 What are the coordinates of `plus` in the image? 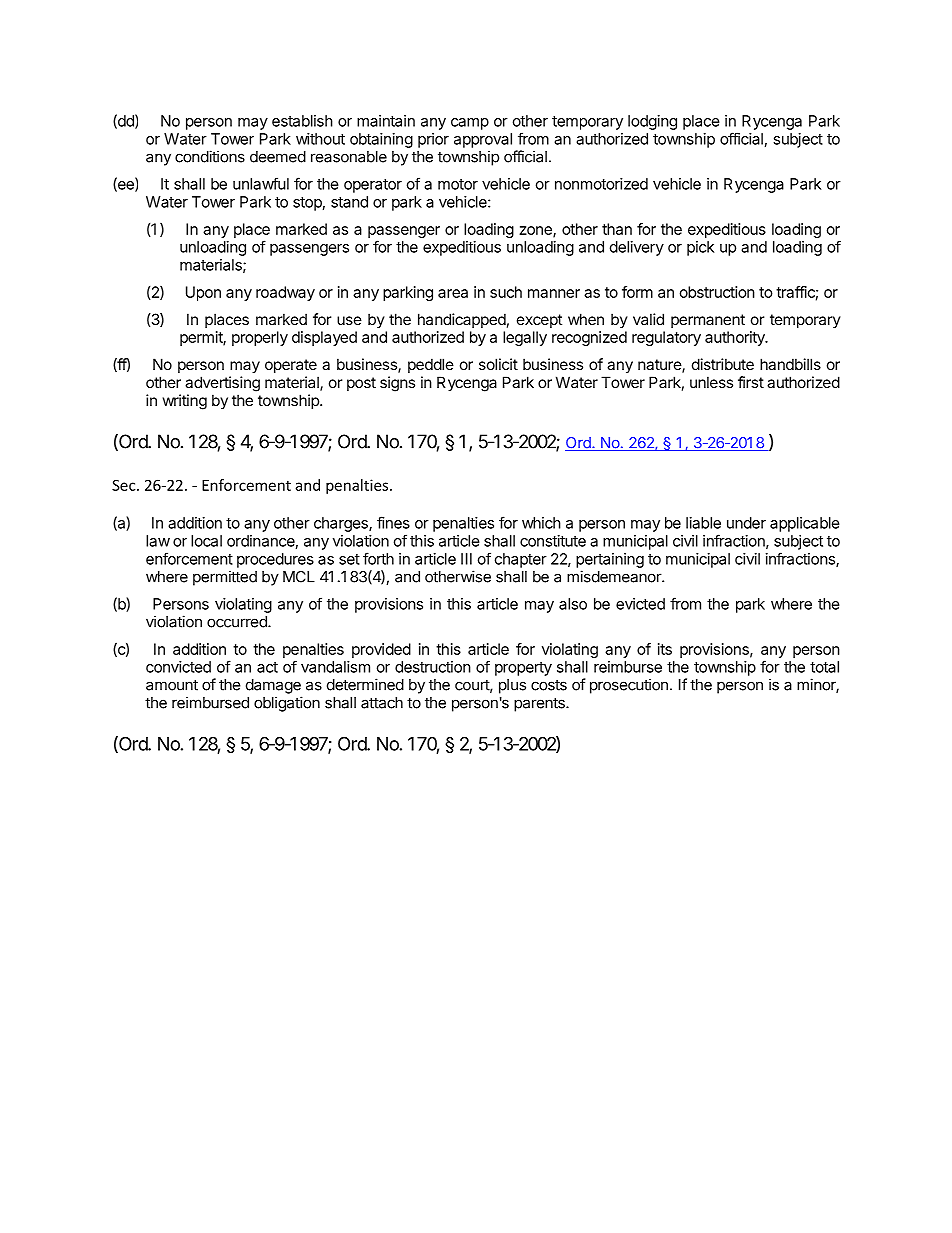 It's located at (512, 686).
